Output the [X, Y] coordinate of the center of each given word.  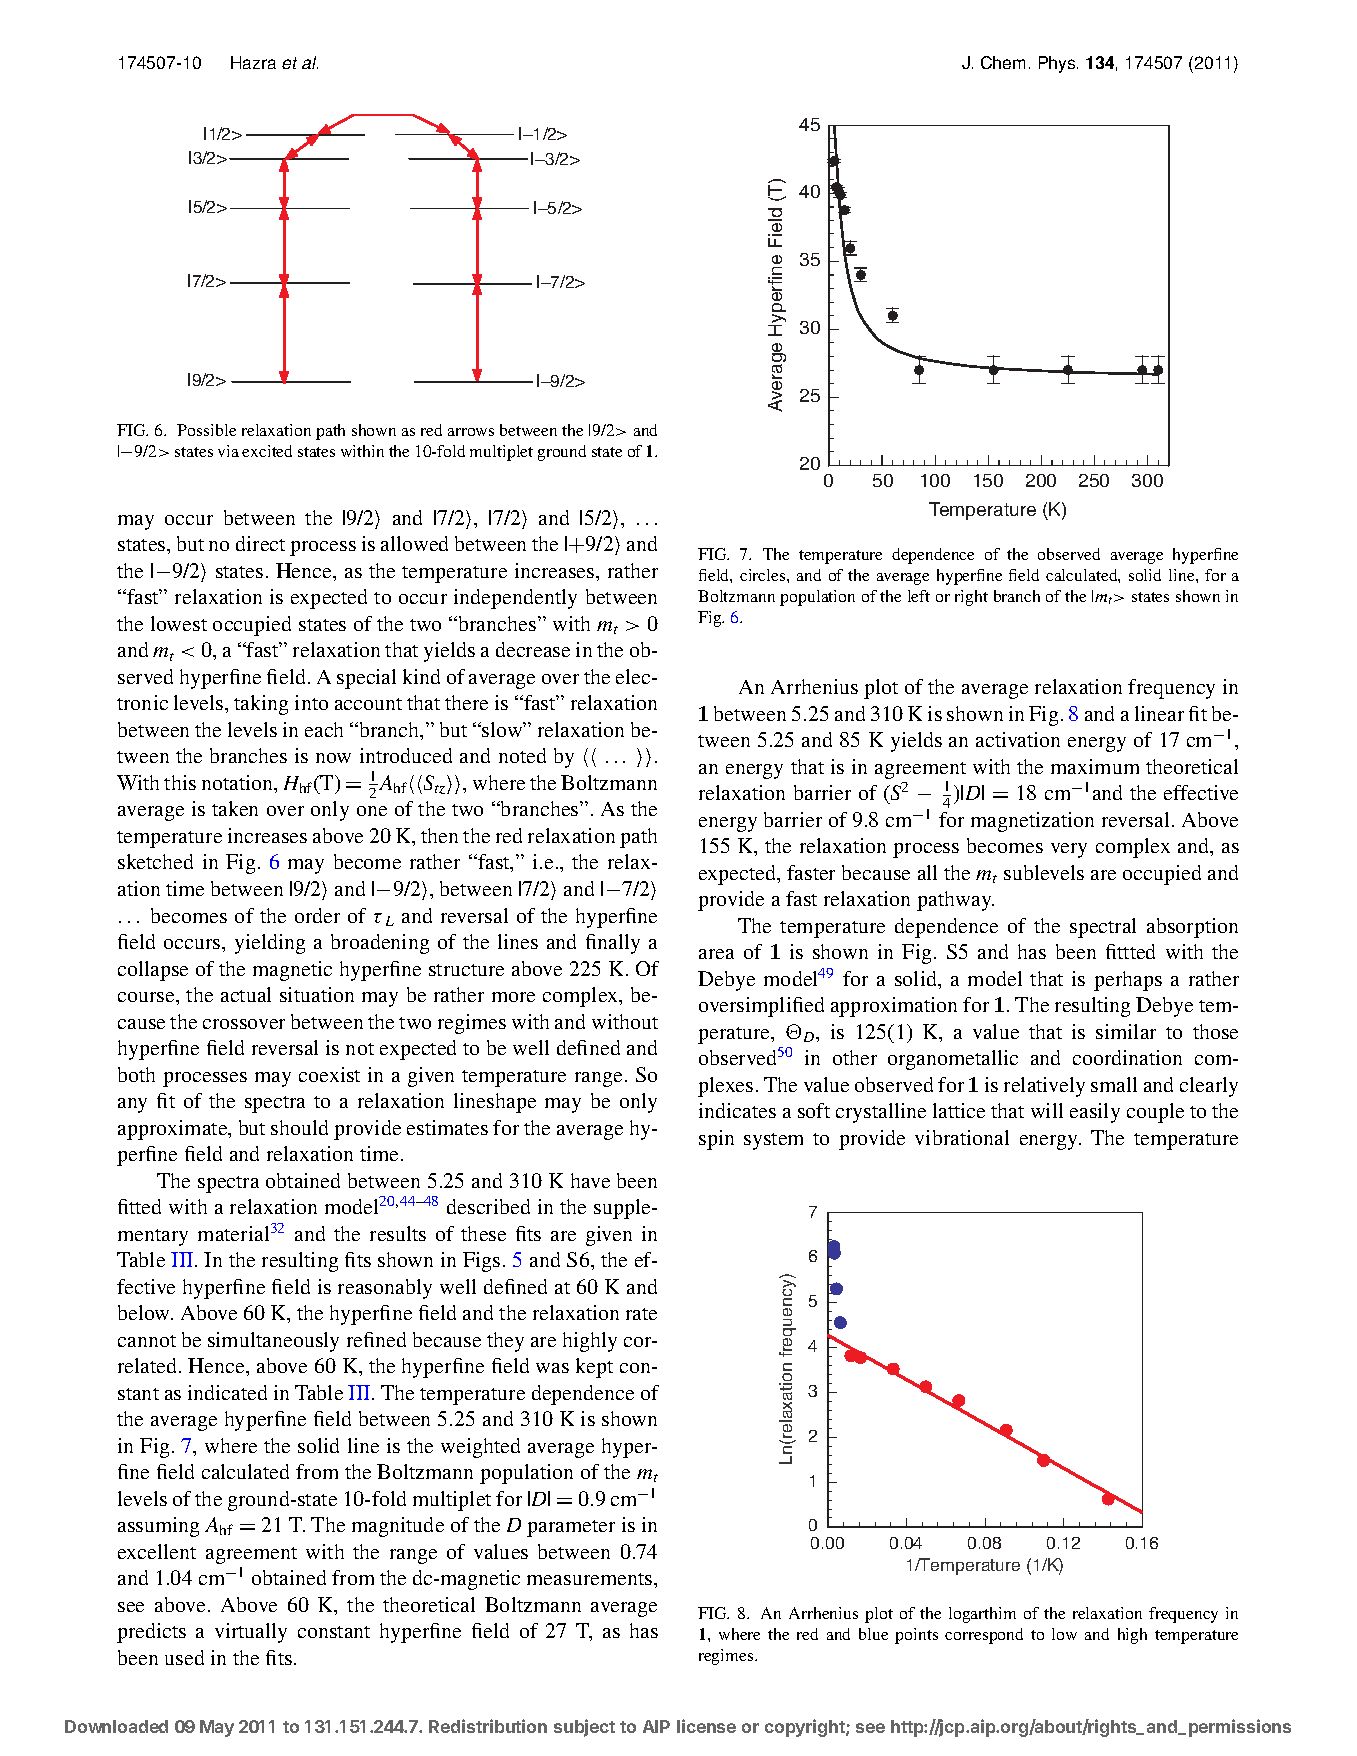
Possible [206, 430]
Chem [1003, 62]
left [919, 596]
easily [1095, 1113]
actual [246, 994]
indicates [737, 1110]
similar [1126, 1031]
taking [261, 705]
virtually [251, 1633]
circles [764, 575]
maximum [1095, 766]
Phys [1058, 64]
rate [641, 1314]
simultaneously [273, 1342]
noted [522, 755]
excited [267, 451]
